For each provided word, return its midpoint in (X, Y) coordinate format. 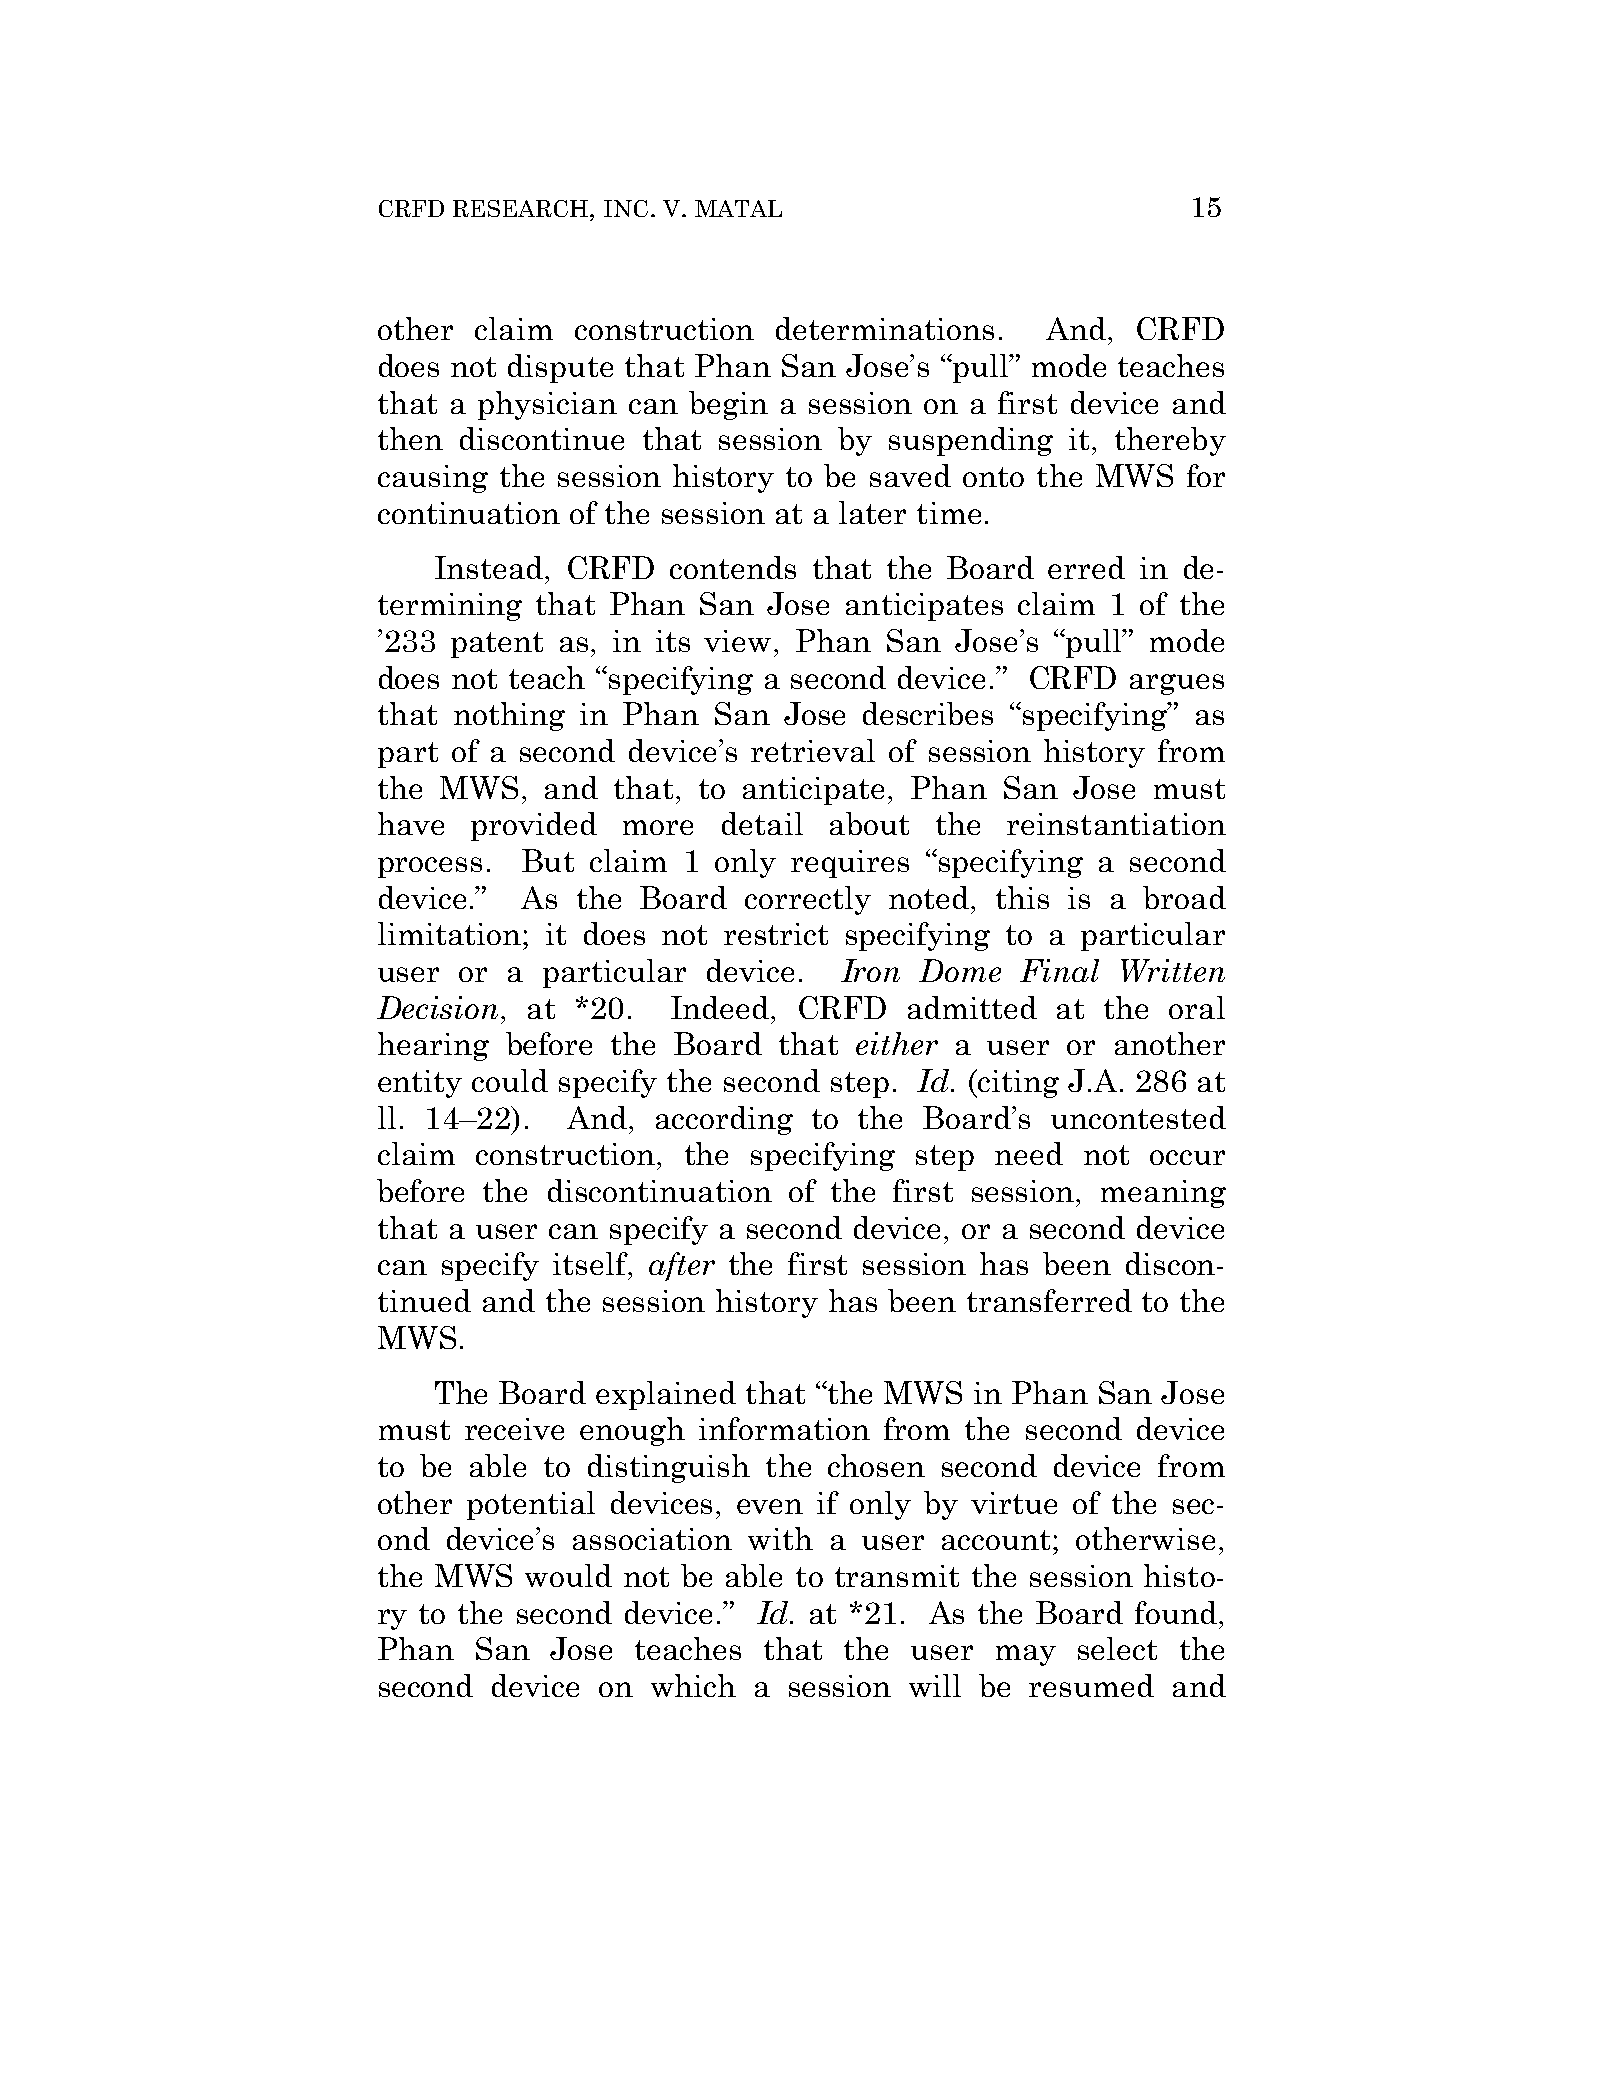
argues (1177, 684)
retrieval (813, 750)
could (510, 1080)
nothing (509, 716)
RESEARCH (520, 208)
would (568, 1575)
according (724, 1120)
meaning (1163, 1194)
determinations (885, 328)
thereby (1170, 441)
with (780, 1538)
